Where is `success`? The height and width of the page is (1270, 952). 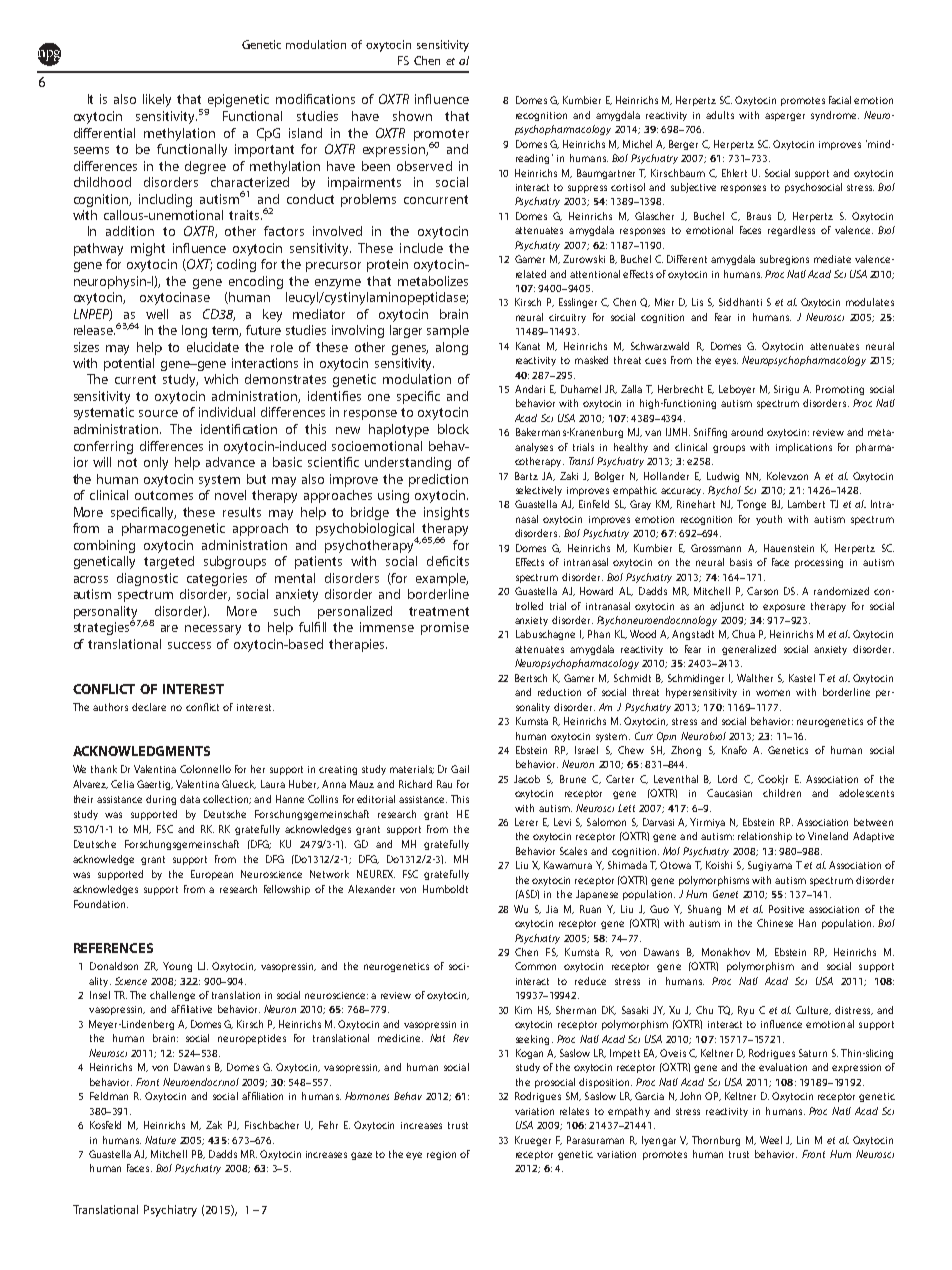 success is located at coordinates (189, 645).
